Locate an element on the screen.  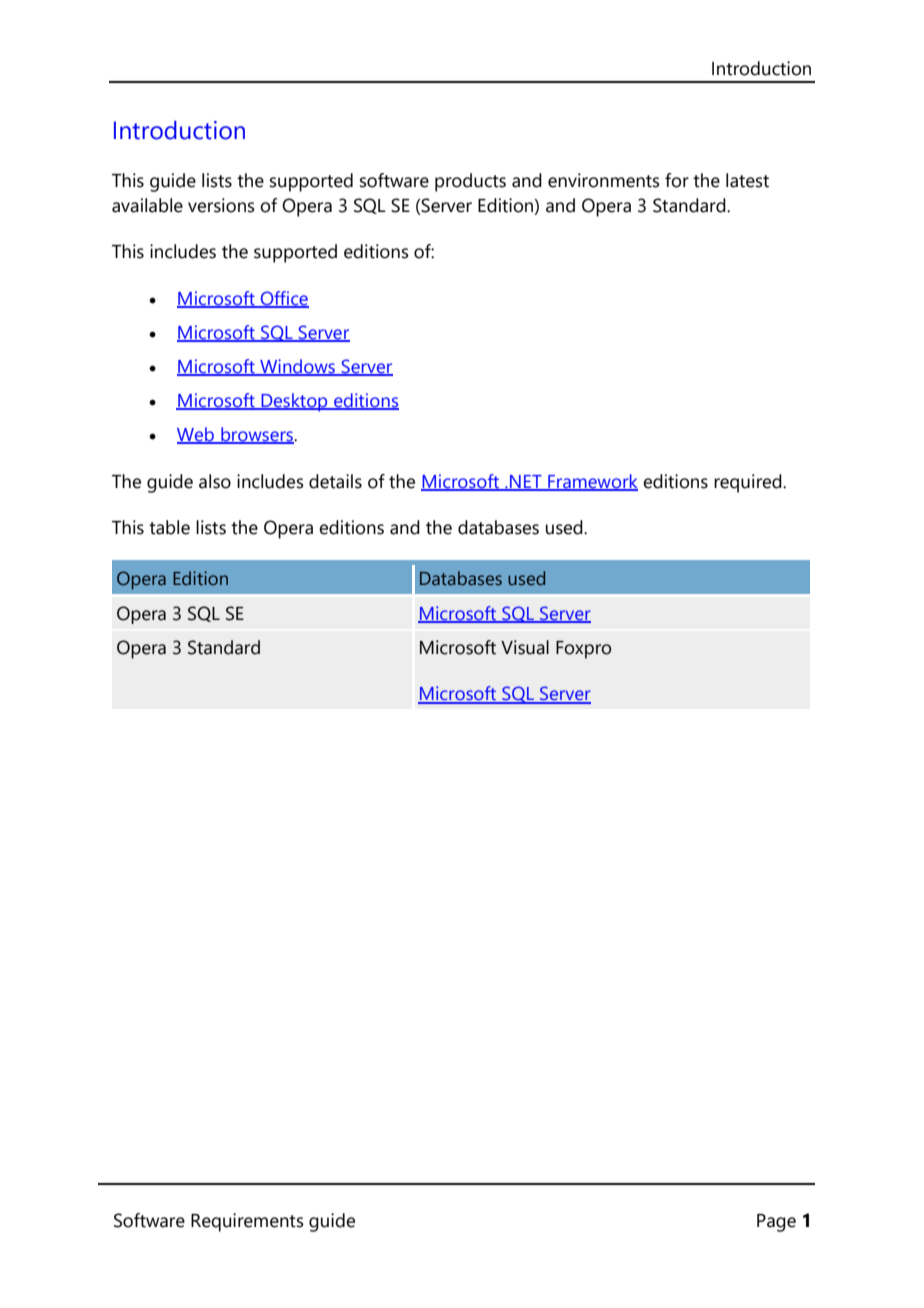
details is located at coordinates (335, 481).
